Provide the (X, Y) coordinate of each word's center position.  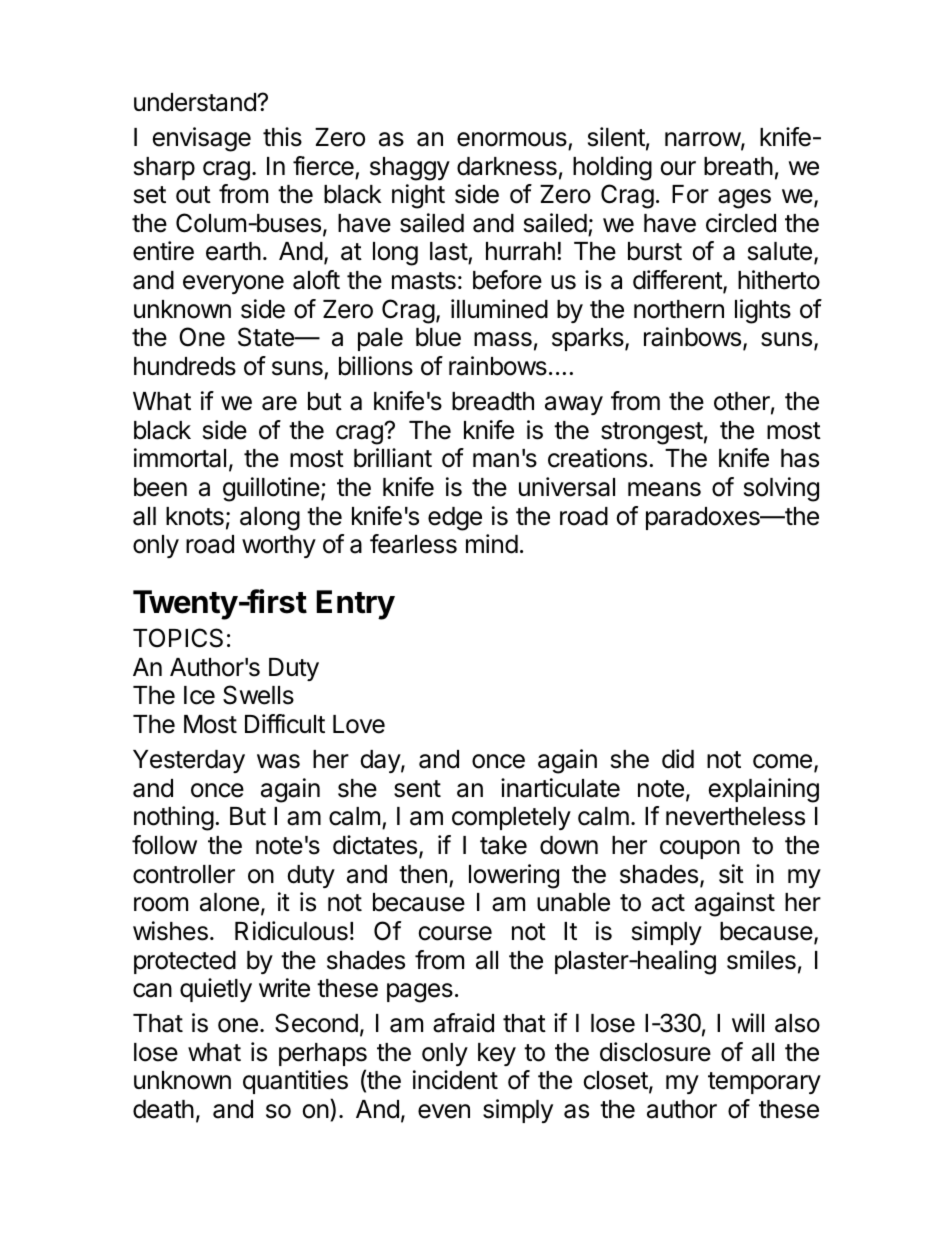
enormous (512, 139)
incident (455, 1080)
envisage (202, 139)
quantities (295, 1082)
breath (738, 166)
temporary (764, 1083)
